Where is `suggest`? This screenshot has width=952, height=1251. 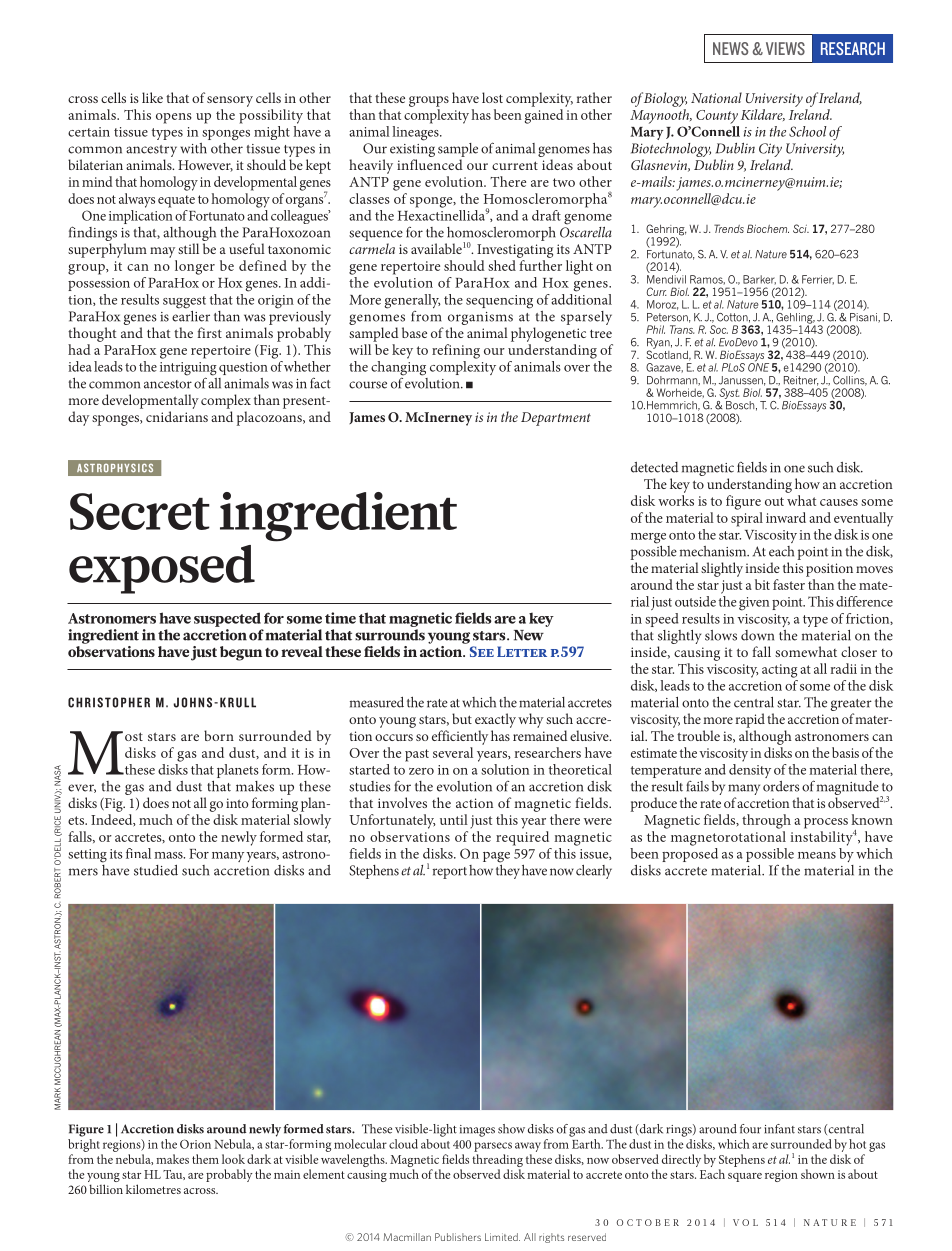 suggest is located at coordinates (184, 302).
